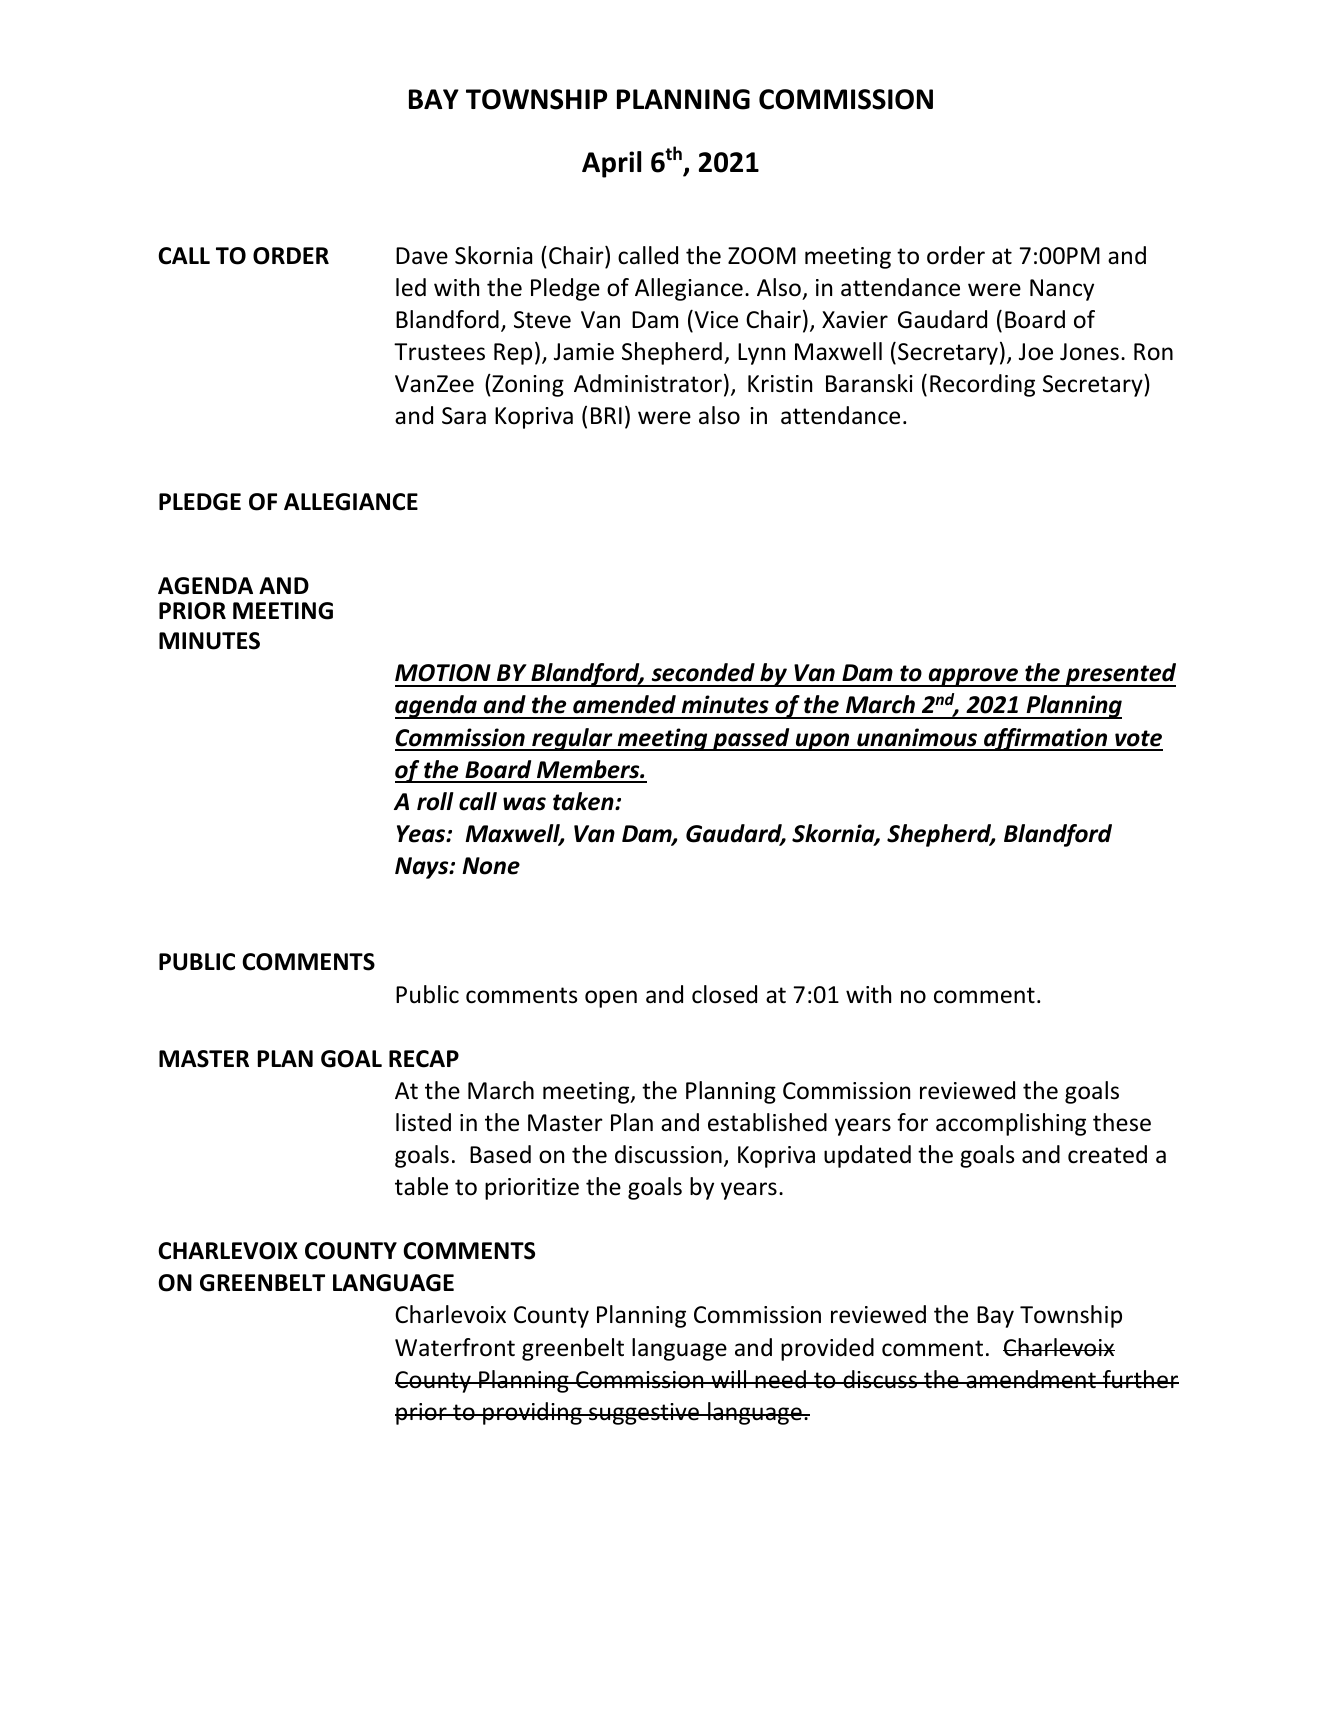 The width and height of the screenshot is (1342, 1736). Describe the element at coordinates (572, 739) in the screenshot. I see `regular` at that location.
